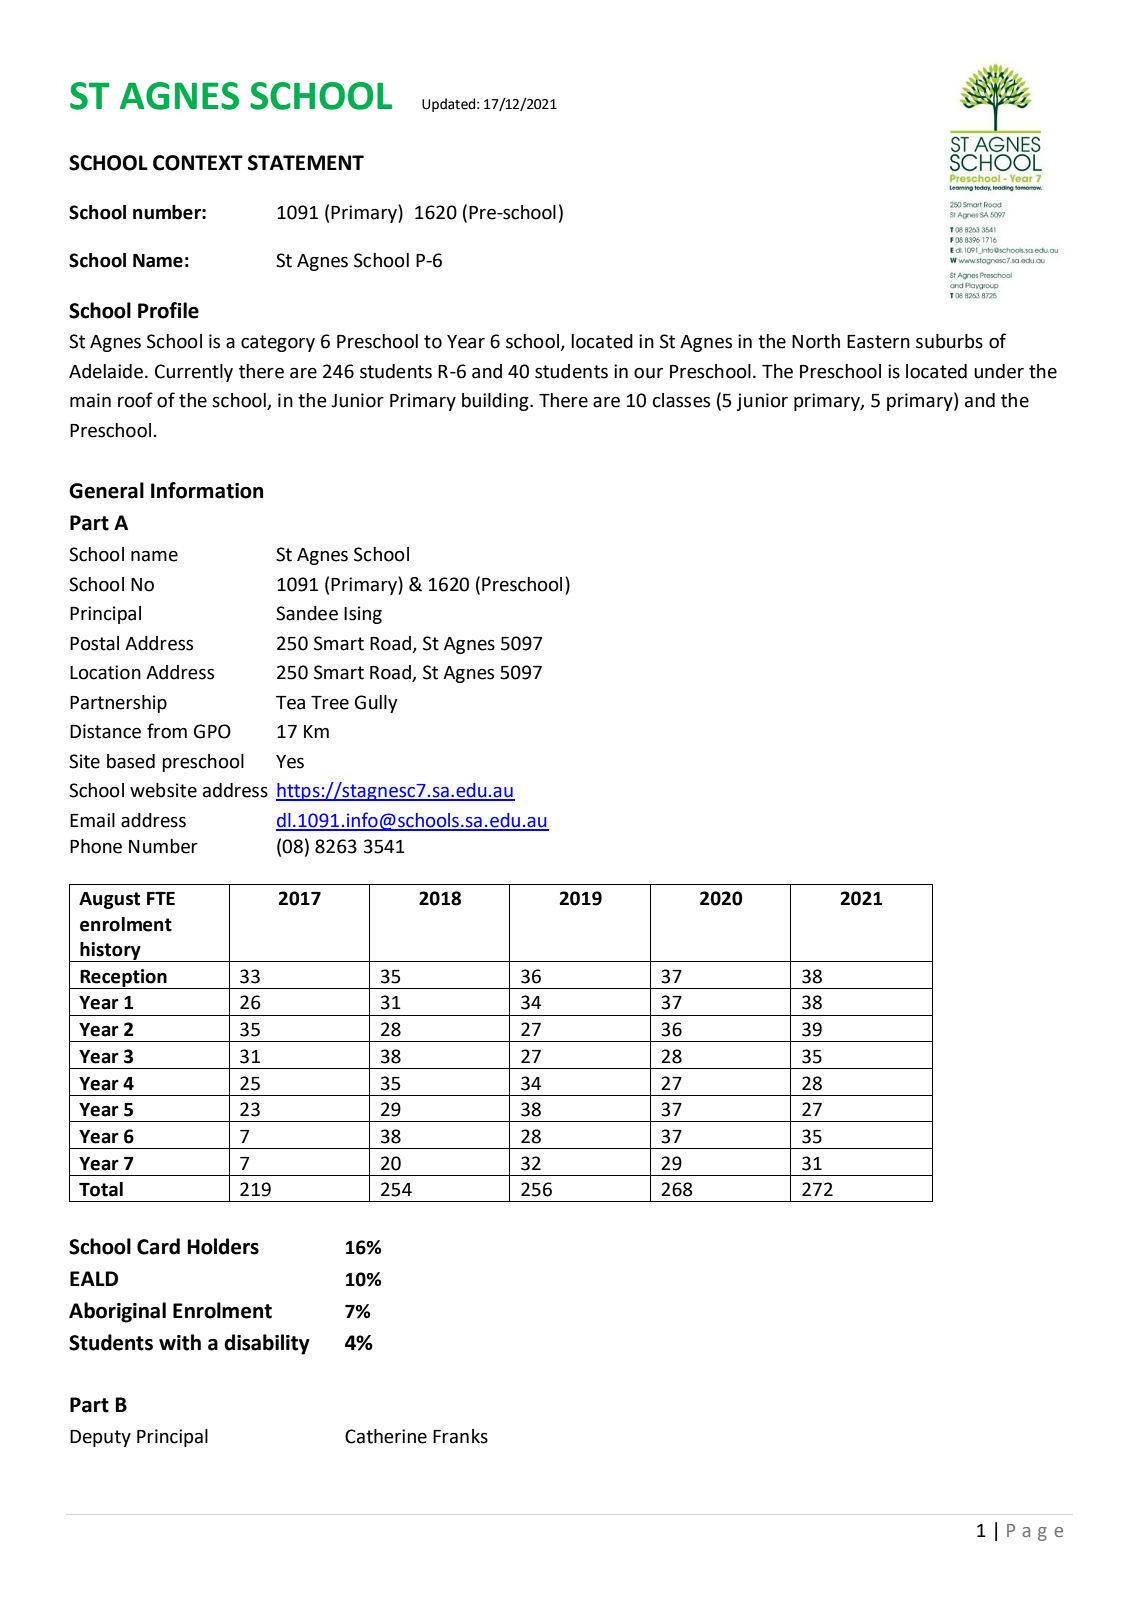 The height and width of the screenshot is (1611, 1138). Describe the element at coordinates (161, 898) in the screenshot. I see `FTE` at that location.
